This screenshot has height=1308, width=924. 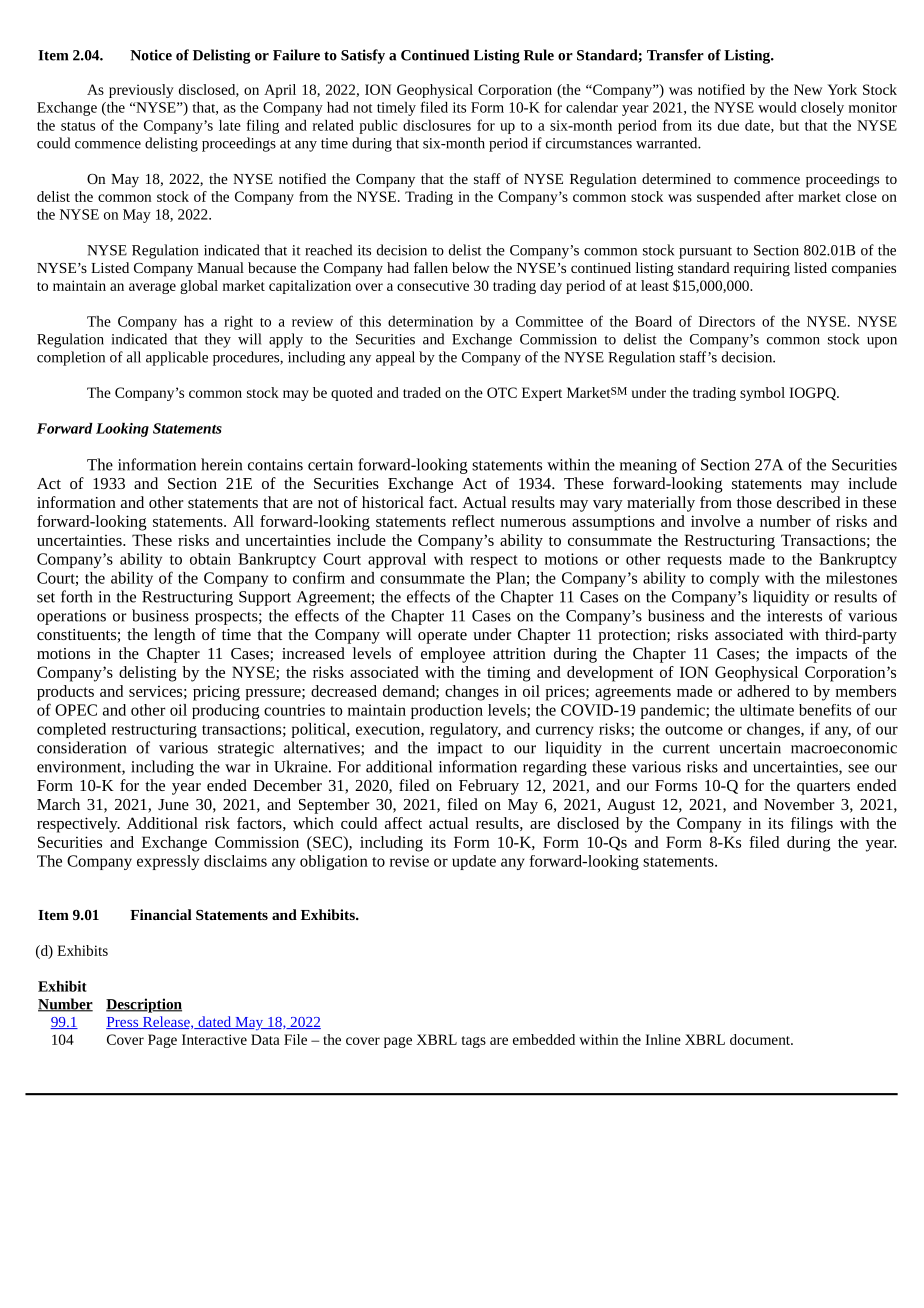 What do you see at coordinates (767, 710) in the screenshot?
I see `ultimate` at bounding box center [767, 710].
